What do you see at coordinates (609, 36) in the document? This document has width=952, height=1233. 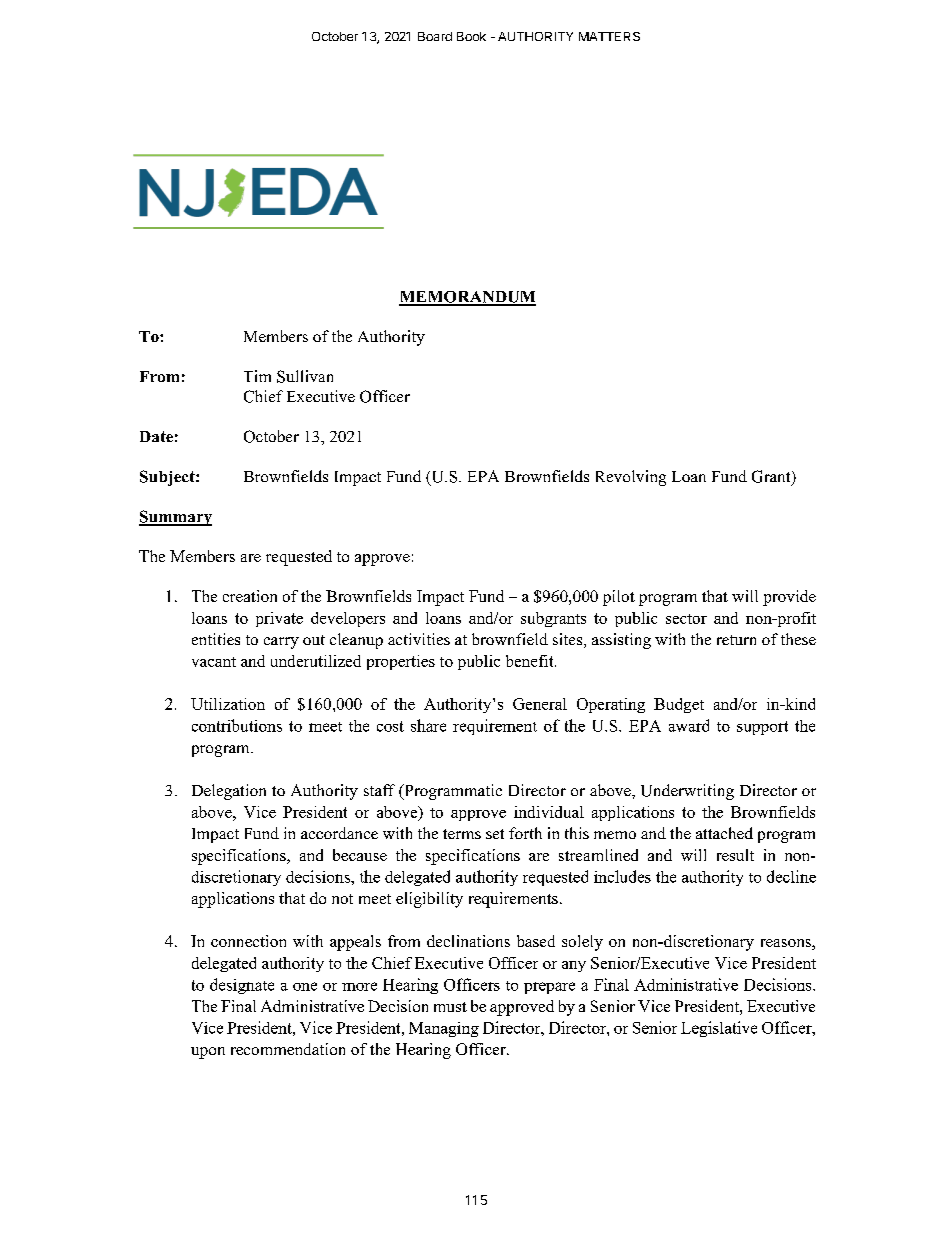 I see `MATTERS` at bounding box center [609, 36].
